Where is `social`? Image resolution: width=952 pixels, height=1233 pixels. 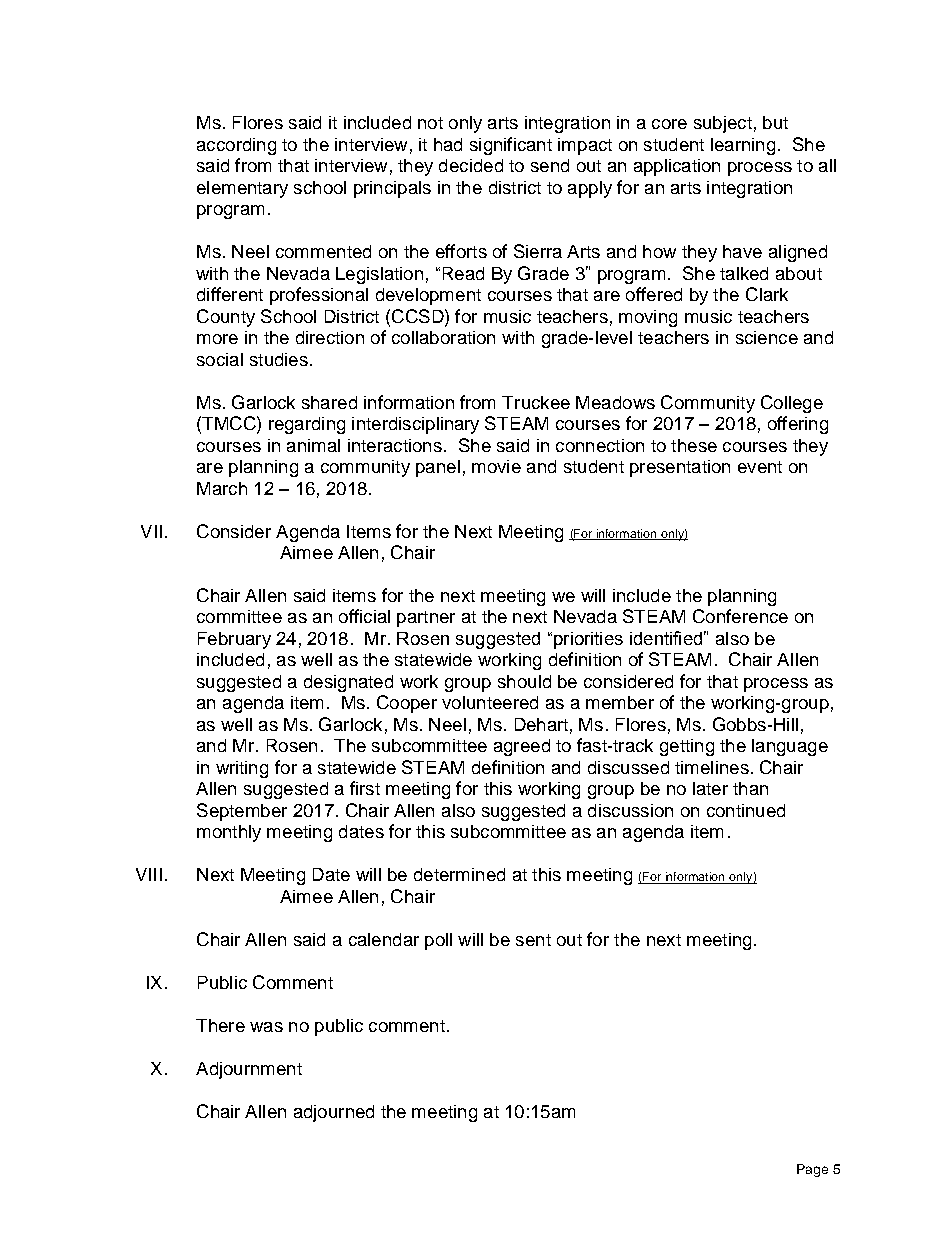 social is located at coordinates (220, 359).
